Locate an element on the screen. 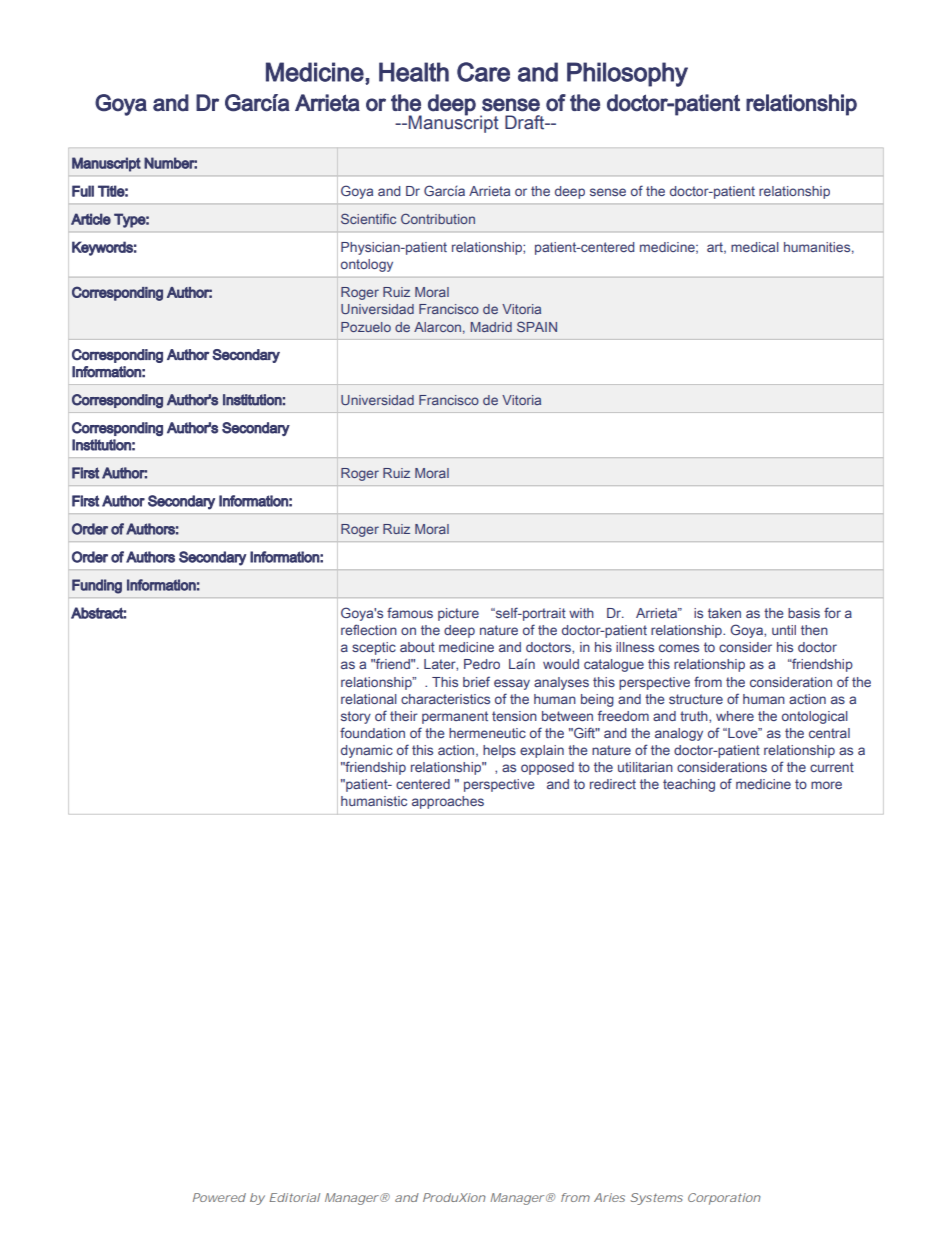  picture is located at coordinates (458, 614).
